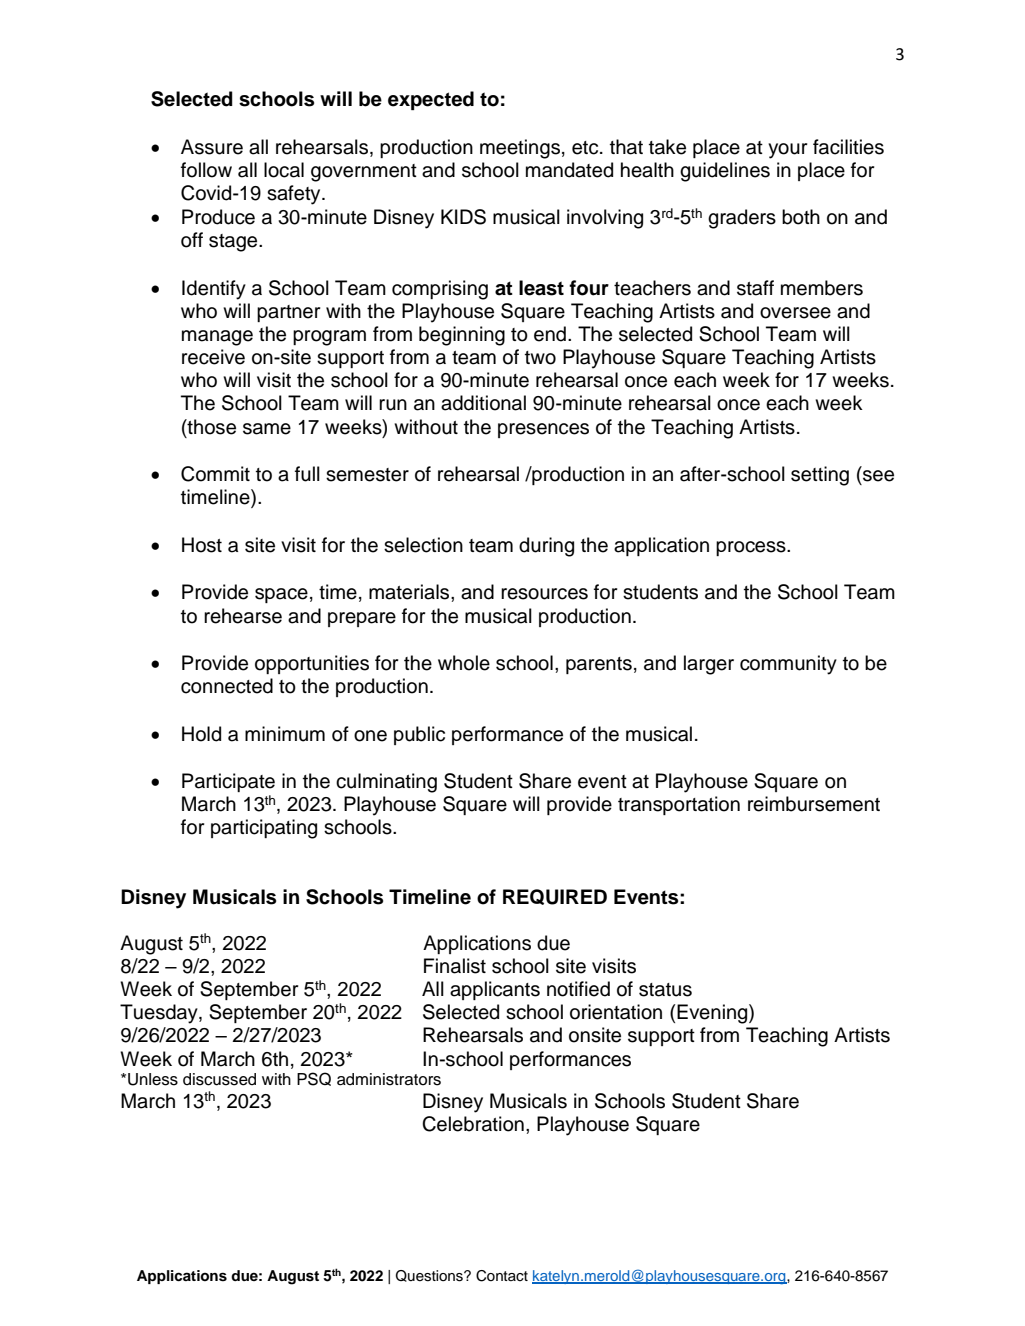 Image resolution: width=1025 pixels, height=1326 pixels. Describe the element at coordinates (569, 170) in the image. I see `mandated` at that location.
